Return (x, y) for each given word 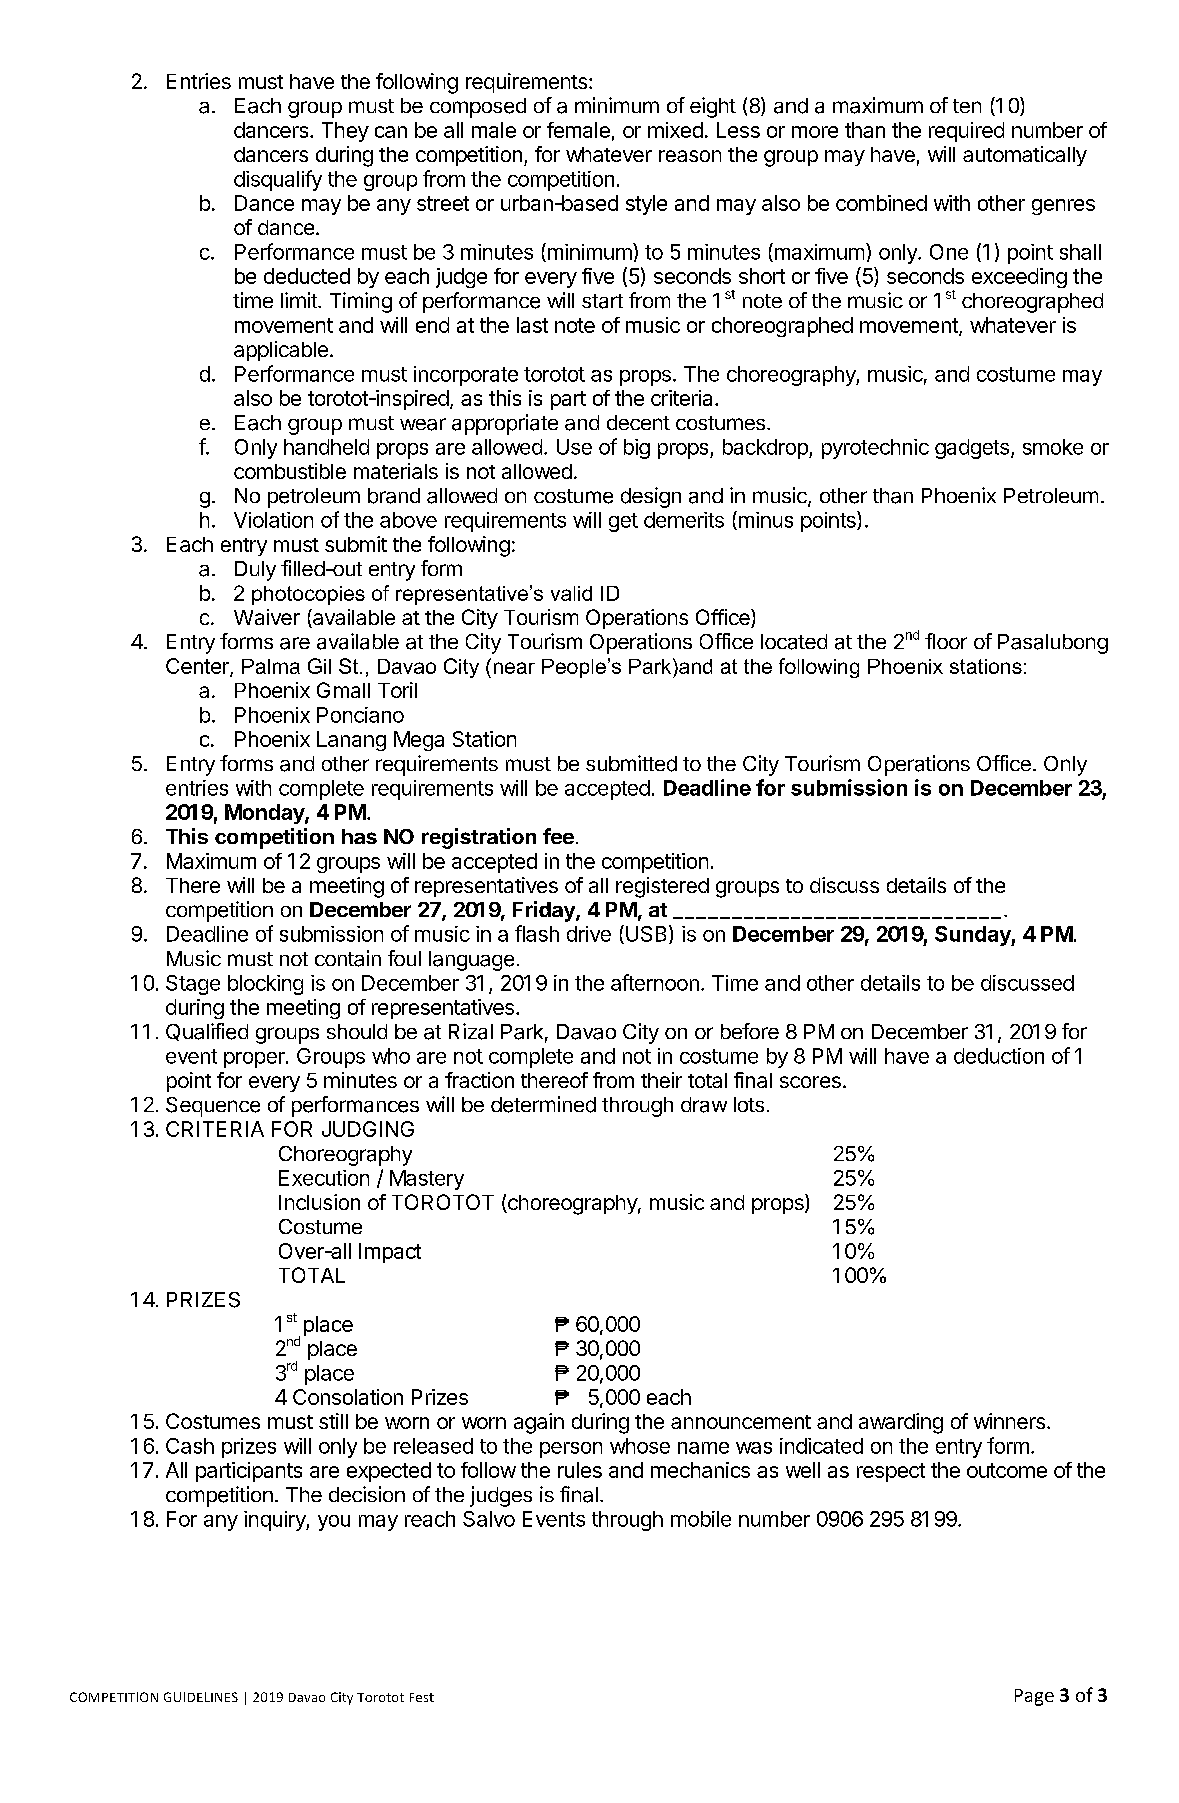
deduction (999, 1056)
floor (946, 641)
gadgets (972, 449)
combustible (290, 471)
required (966, 132)
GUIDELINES (201, 1697)
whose (640, 1446)
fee (558, 836)
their (661, 1080)
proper (255, 1060)
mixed (675, 130)
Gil (319, 666)
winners (1009, 1421)
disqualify (278, 180)
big (637, 449)
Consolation (348, 1397)
